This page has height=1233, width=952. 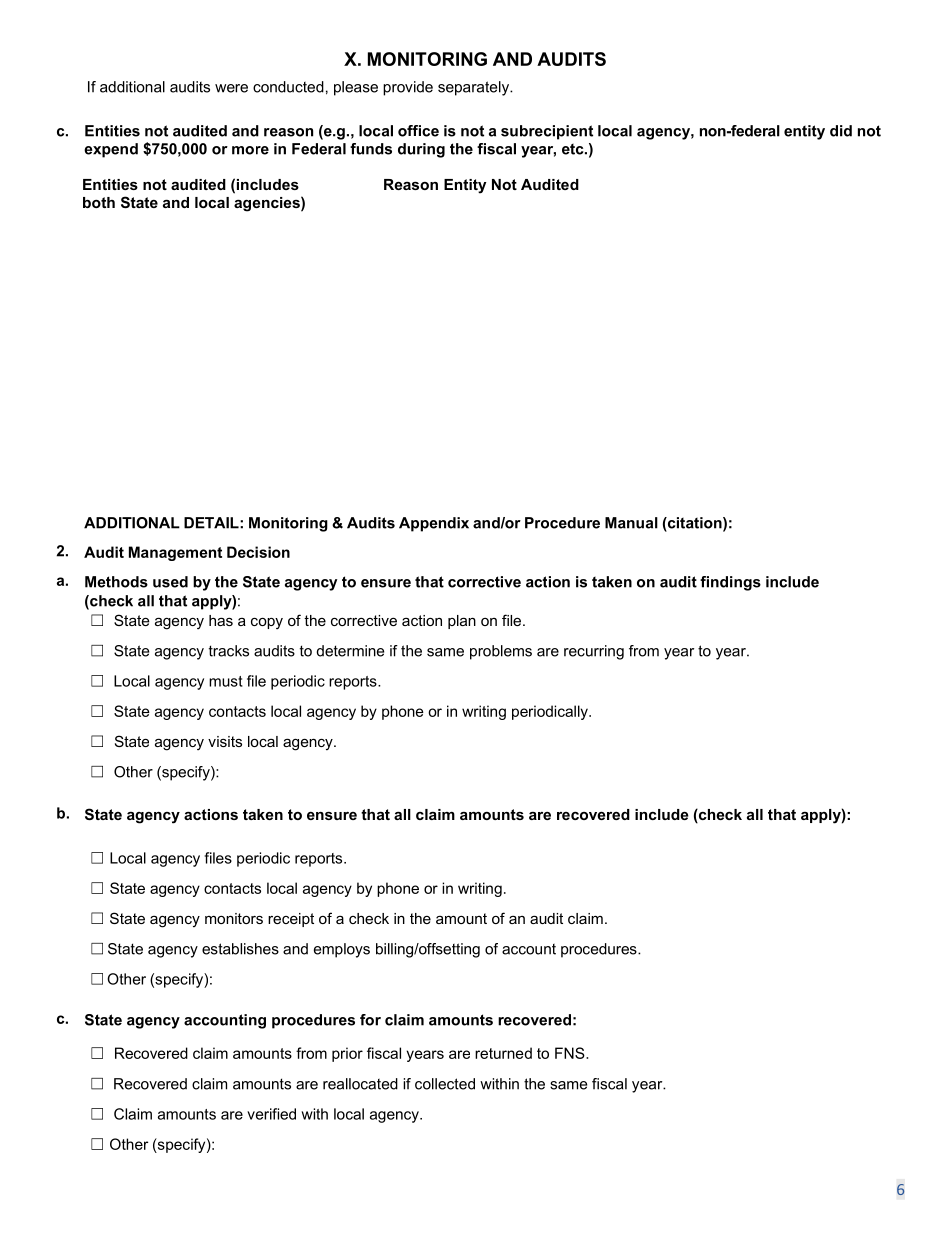 What do you see at coordinates (434, 524) in the page?
I see `Appendix` at bounding box center [434, 524].
